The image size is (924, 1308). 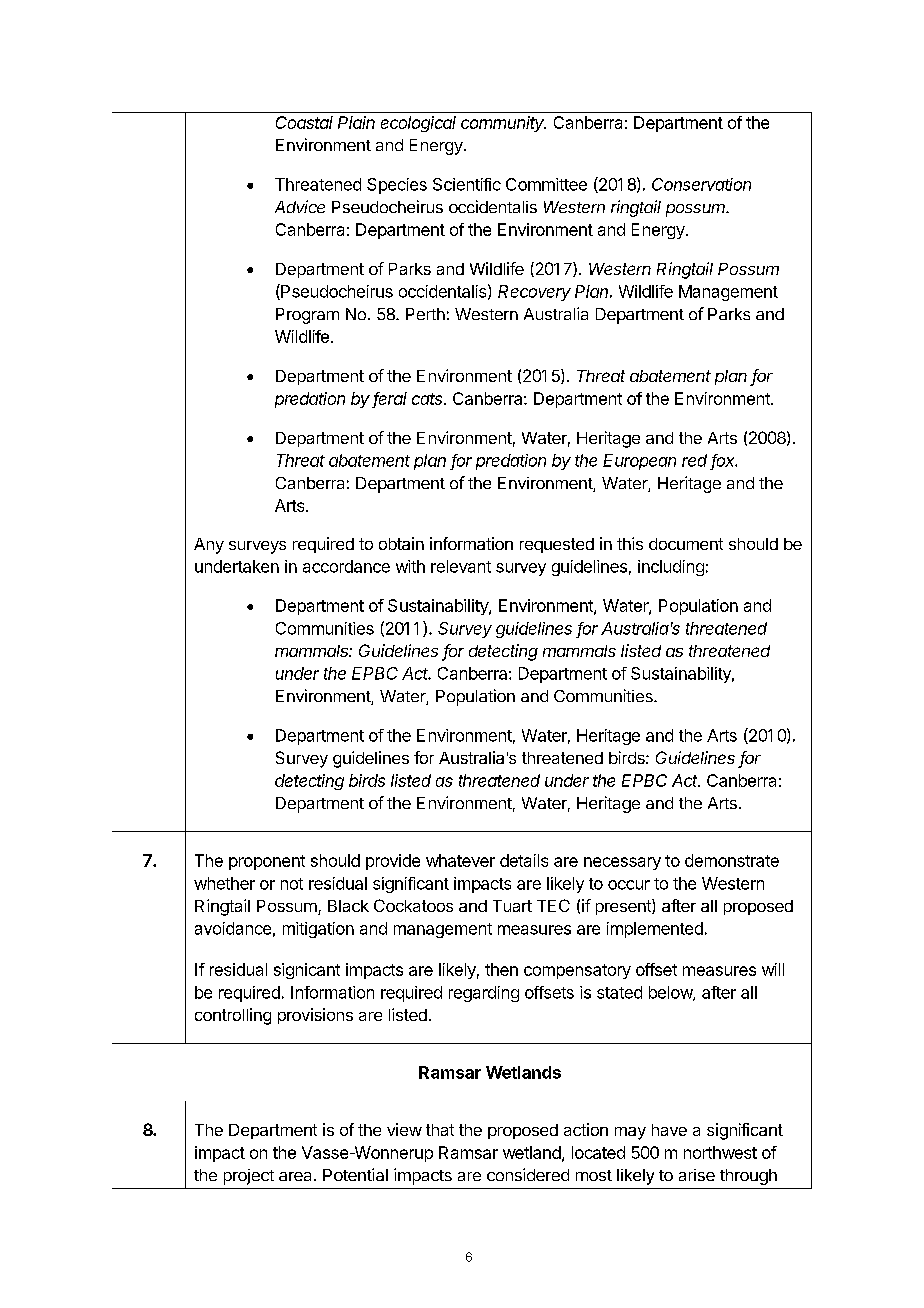 I want to click on mitigation, so click(x=318, y=930).
